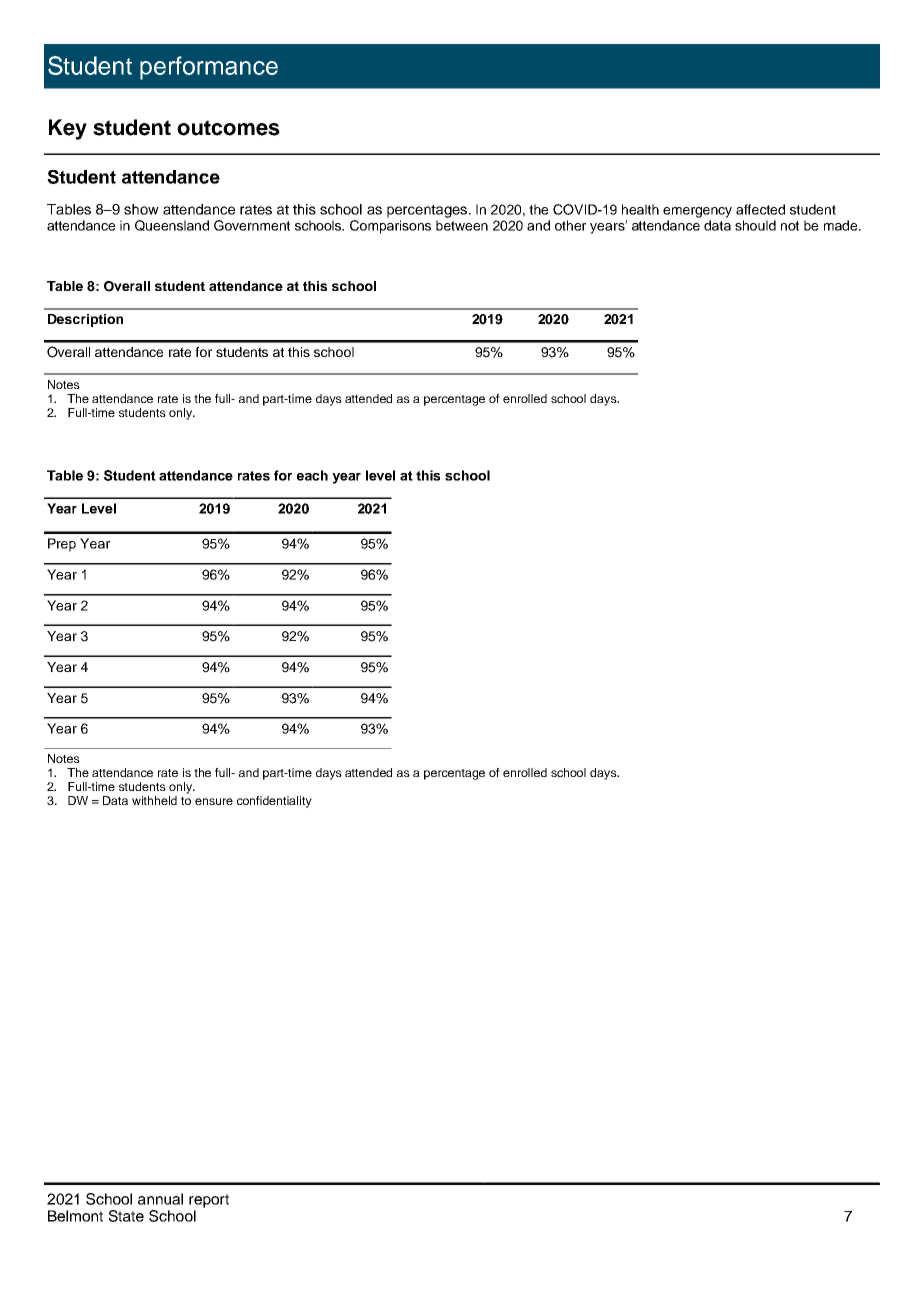  Describe the element at coordinates (312, 475) in the document. I see `each` at that location.
